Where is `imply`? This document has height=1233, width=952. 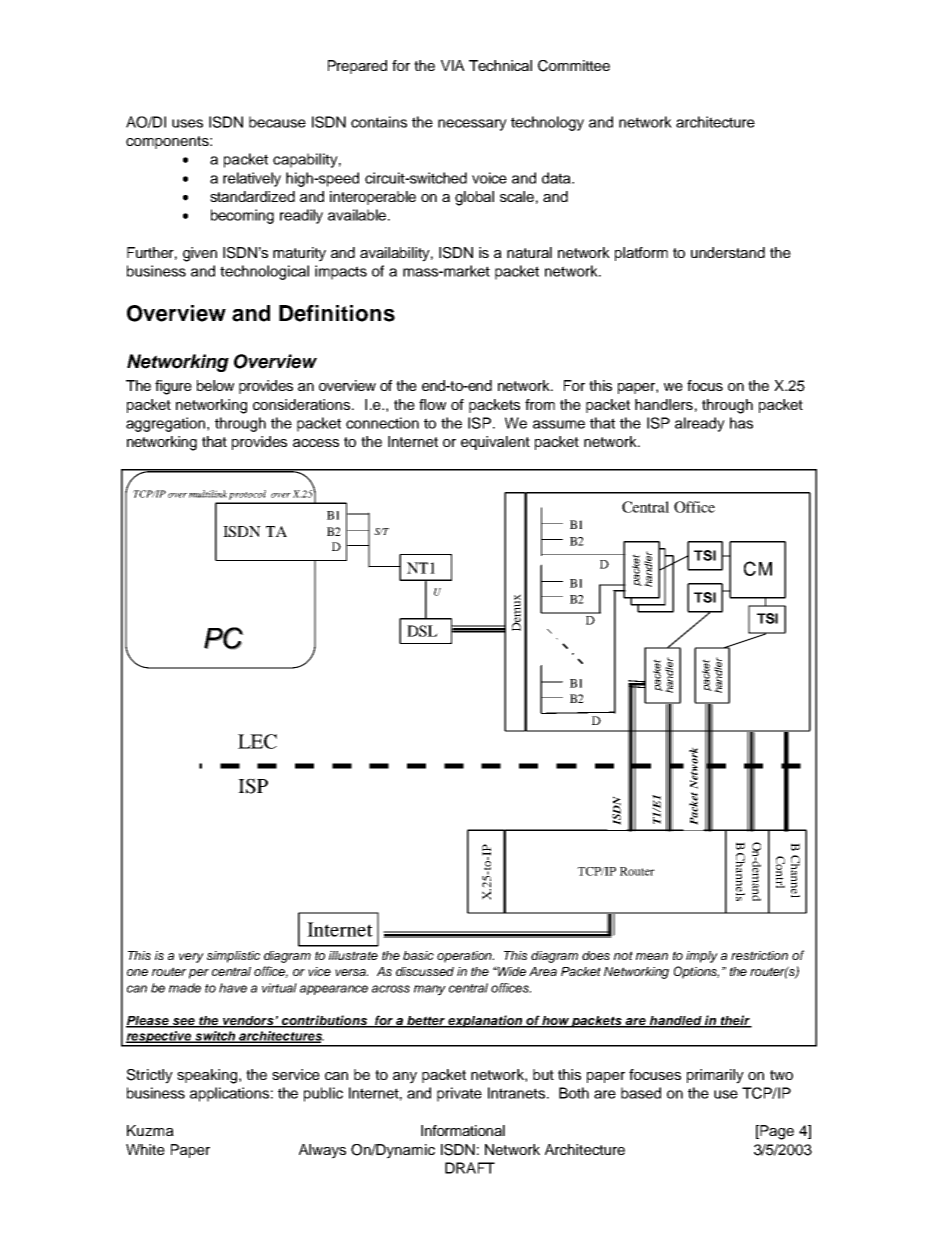
imply is located at coordinates (702, 957).
